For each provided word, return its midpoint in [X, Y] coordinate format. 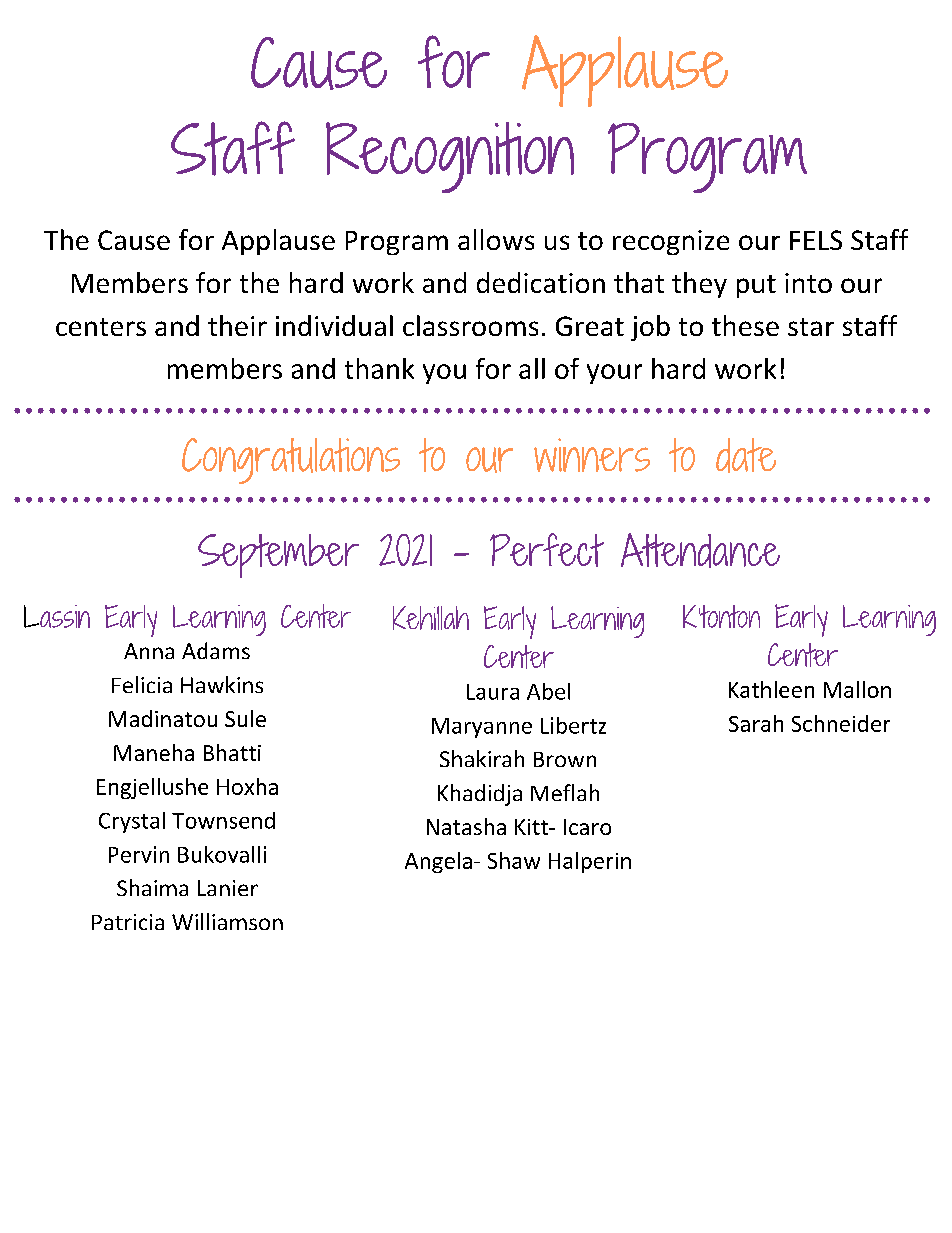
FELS [816, 240]
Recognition [450, 157]
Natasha [466, 826]
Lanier [228, 888]
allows [496, 239]
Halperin [590, 862]
